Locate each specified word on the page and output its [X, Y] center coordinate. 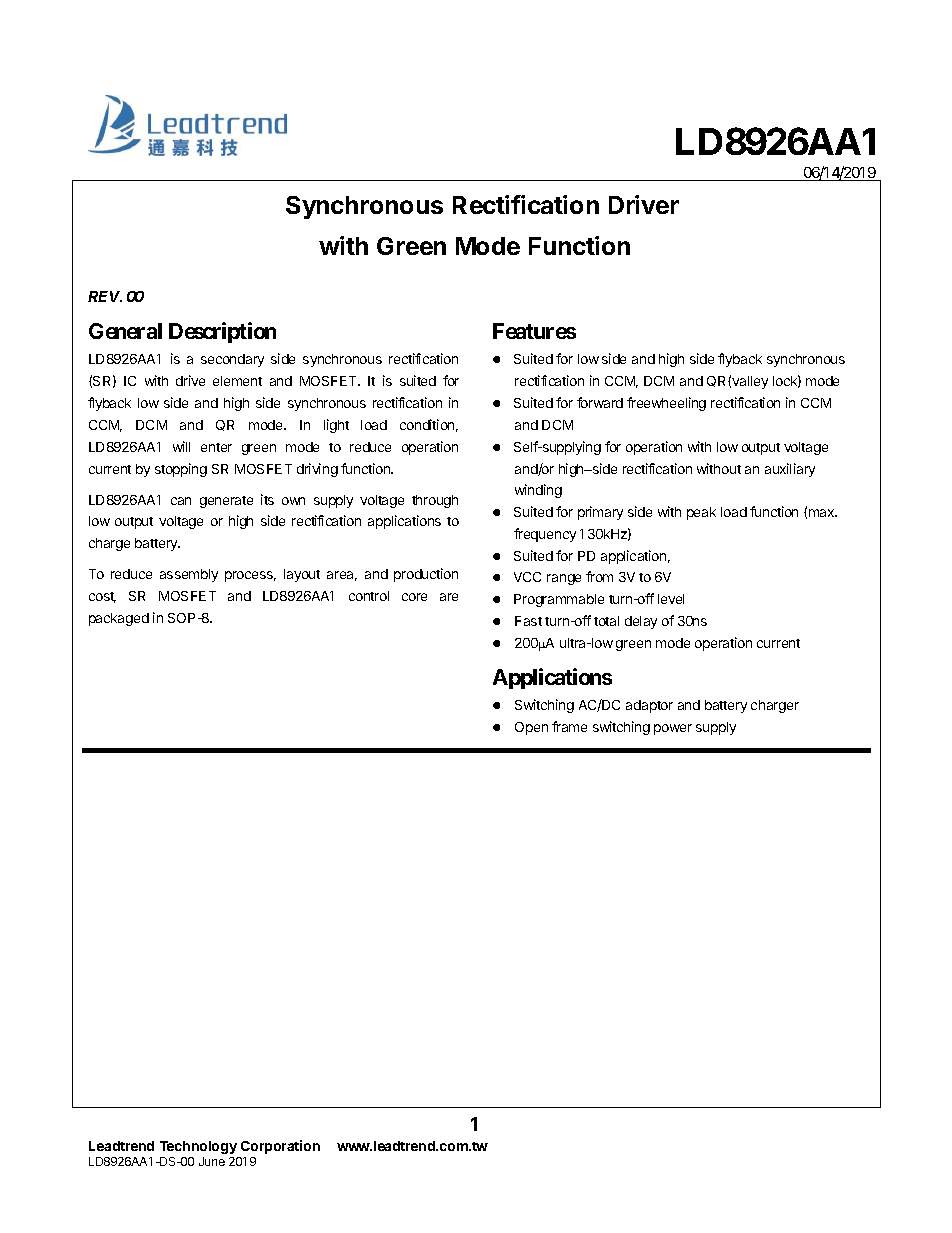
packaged [119, 619]
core [414, 597]
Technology [198, 1147]
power [673, 729]
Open [531, 728]
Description [222, 332]
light [336, 426]
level [671, 599]
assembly [189, 575]
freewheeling [666, 404]
